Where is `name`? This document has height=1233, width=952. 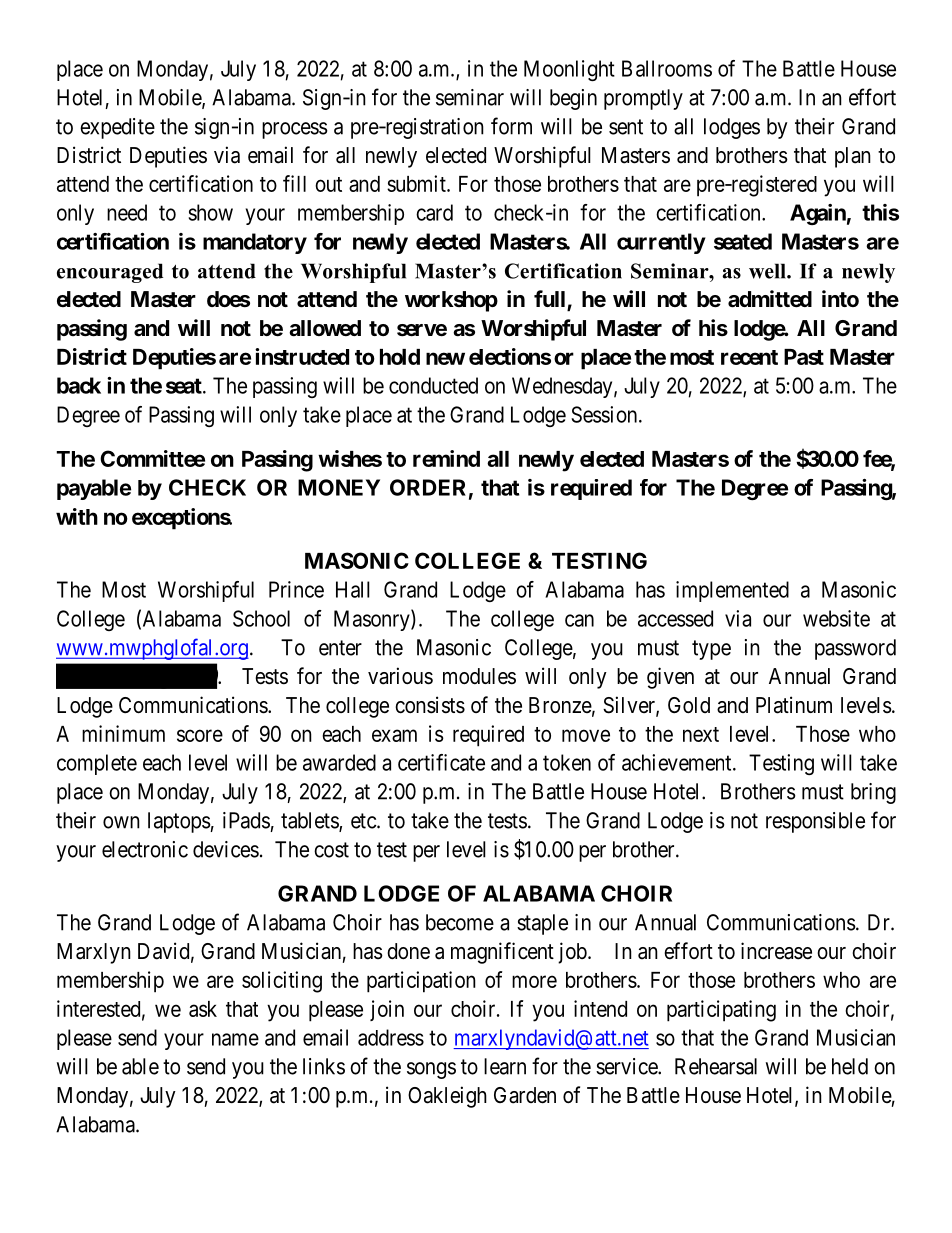 name is located at coordinates (235, 1039).
